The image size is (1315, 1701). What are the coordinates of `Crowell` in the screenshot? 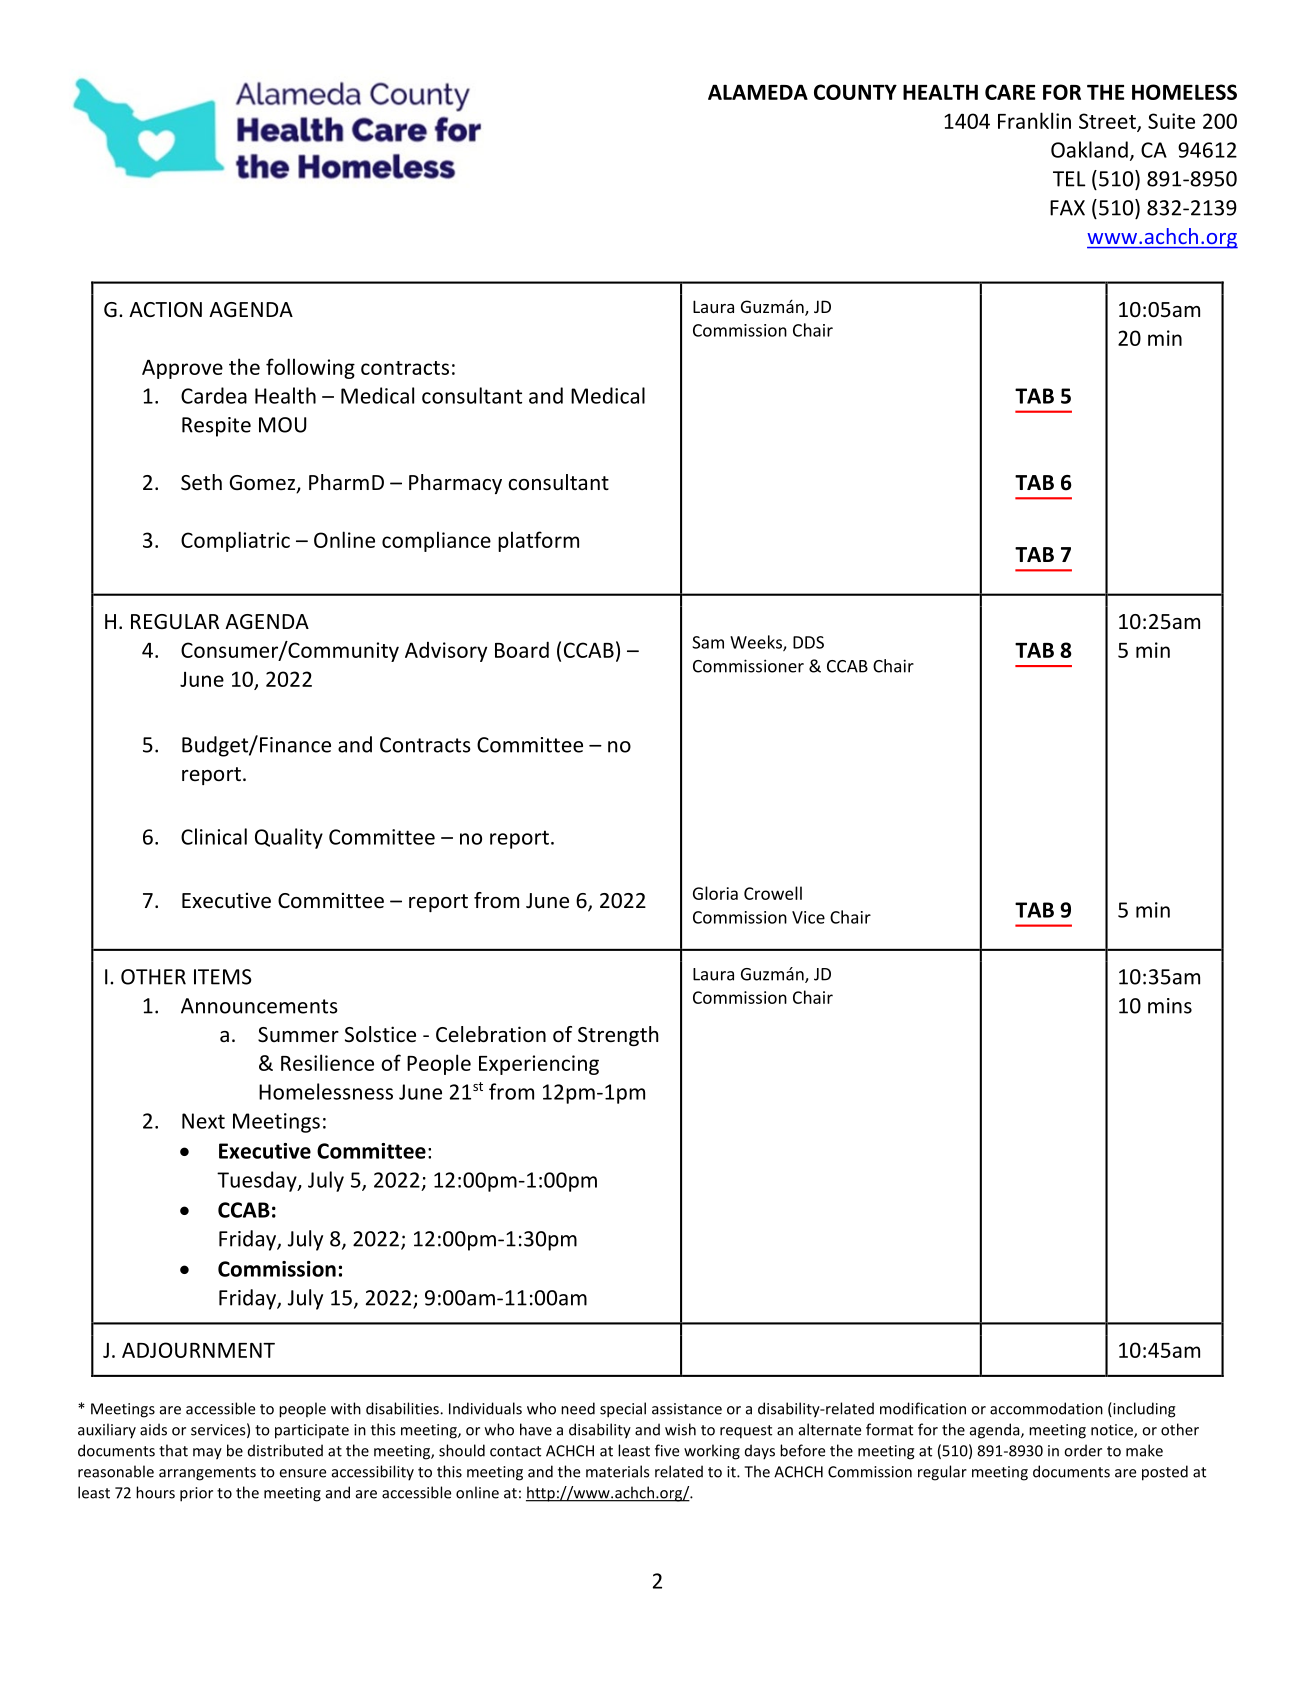 It's located at (773, 893).
